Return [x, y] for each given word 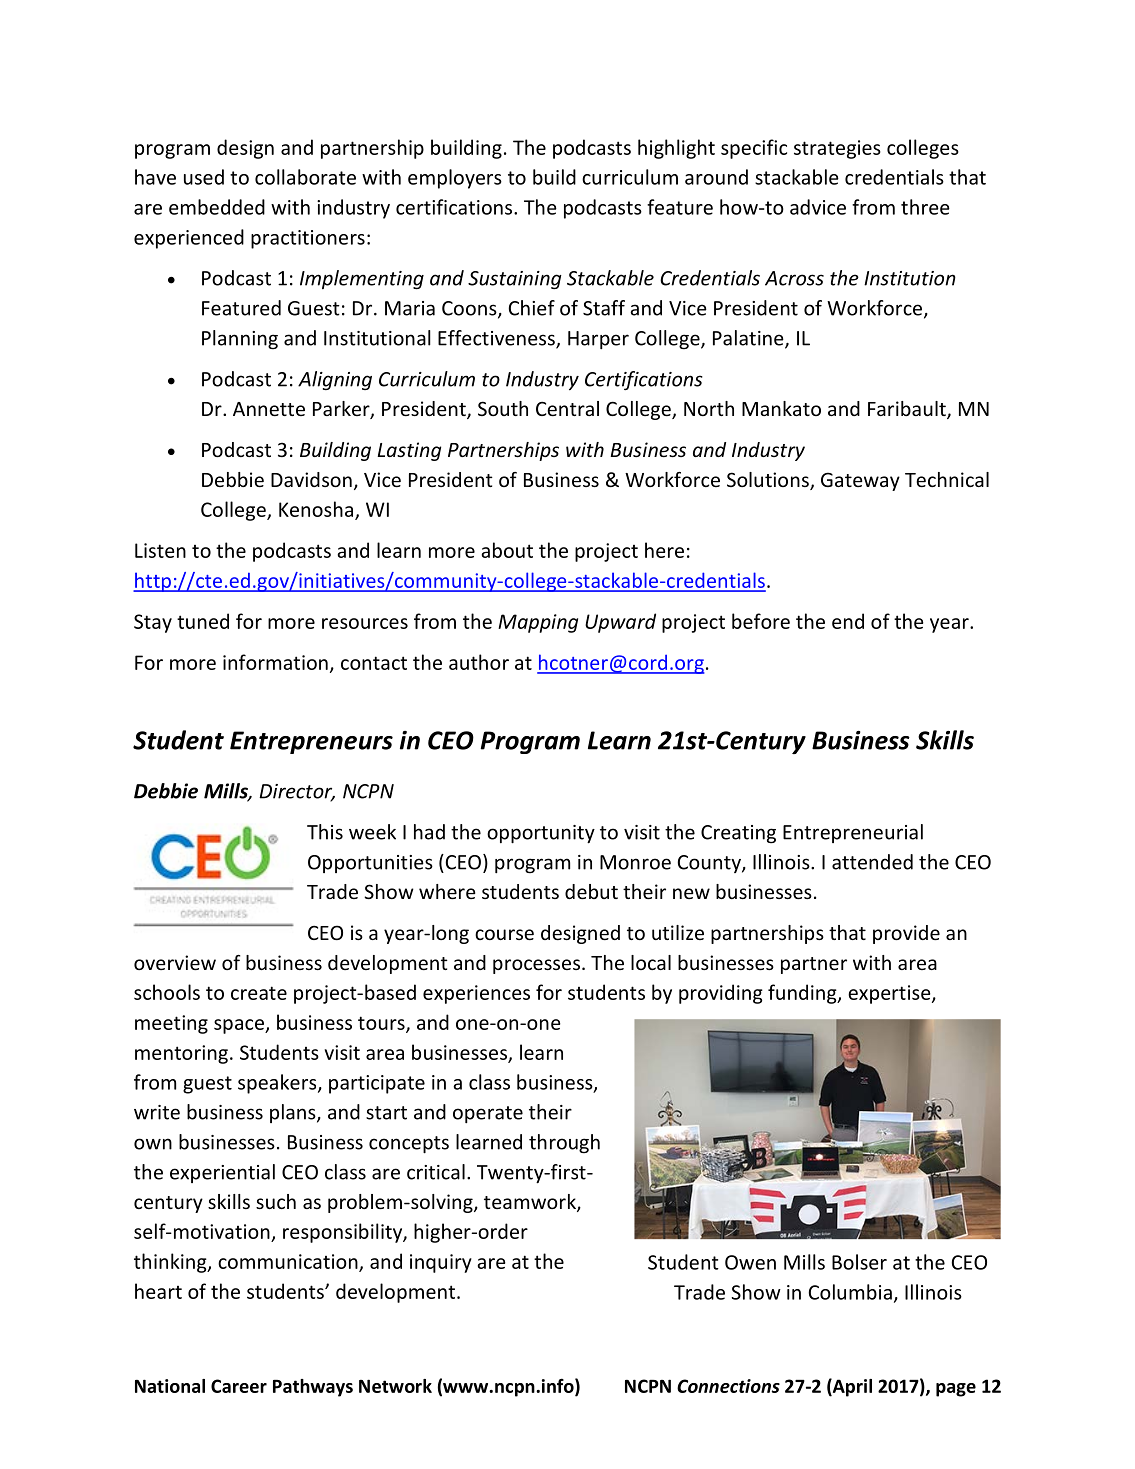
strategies [837, 149]
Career [239, 1386]
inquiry [441, 1263]
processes [536, 966]
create [259, 993]
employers [455, 179]
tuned [203, 621]
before [761, 621]
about [507, 550]
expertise [890, 994]
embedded [217, 207]
